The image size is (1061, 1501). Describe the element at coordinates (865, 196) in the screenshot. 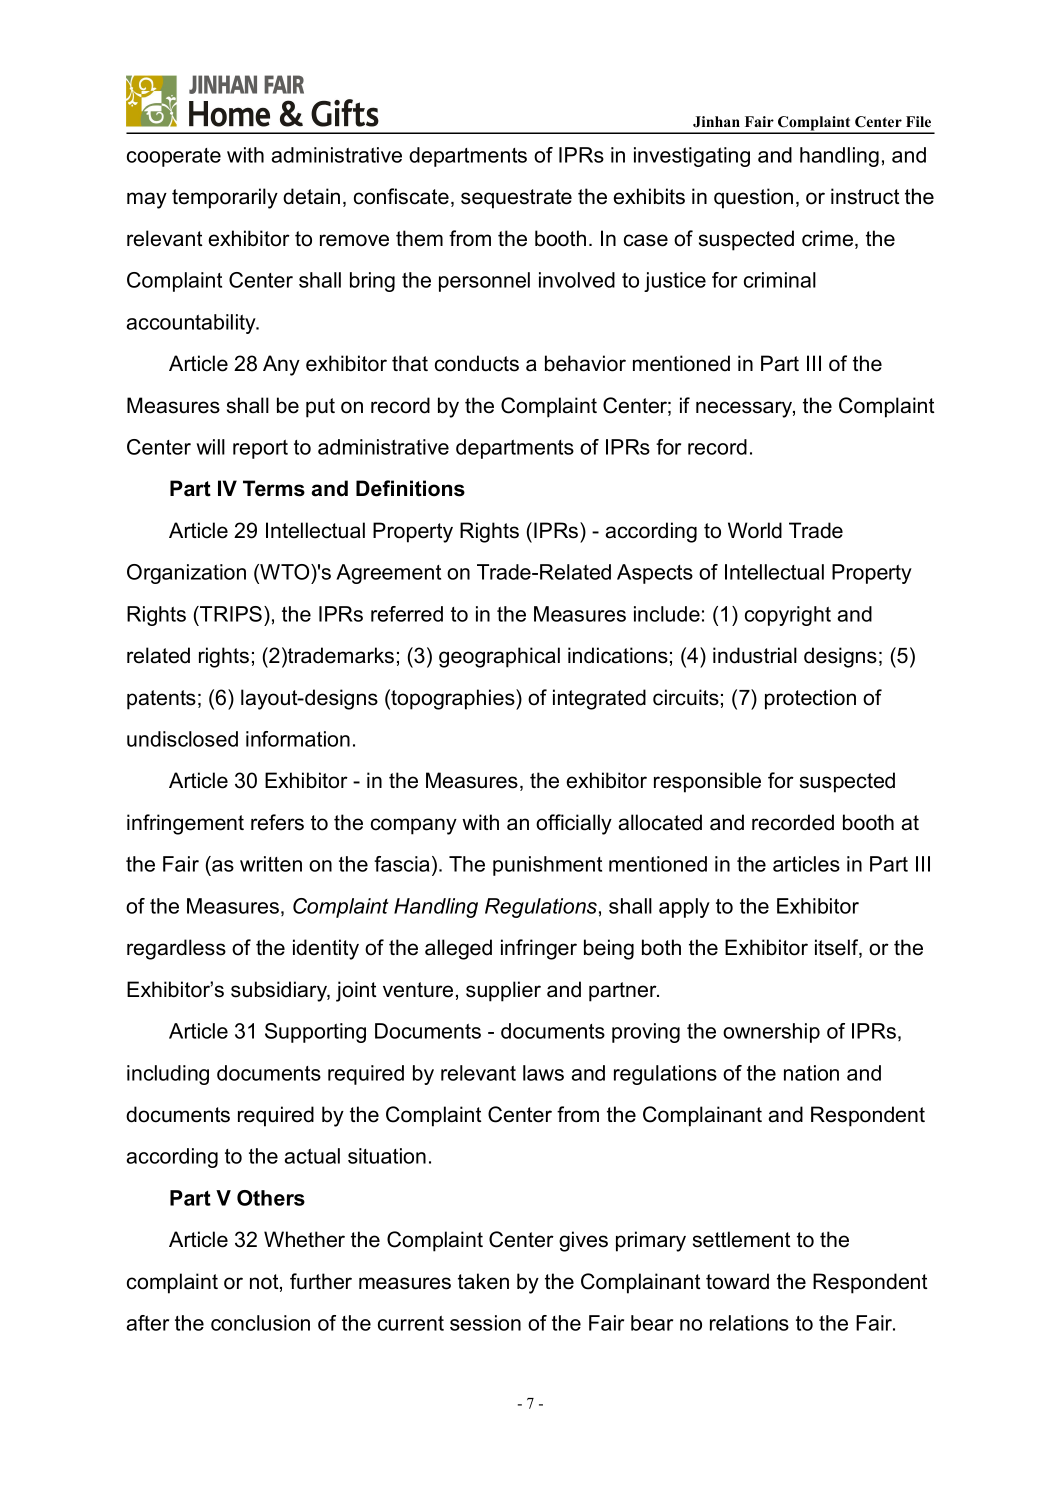

I see `instruct` at that location.
